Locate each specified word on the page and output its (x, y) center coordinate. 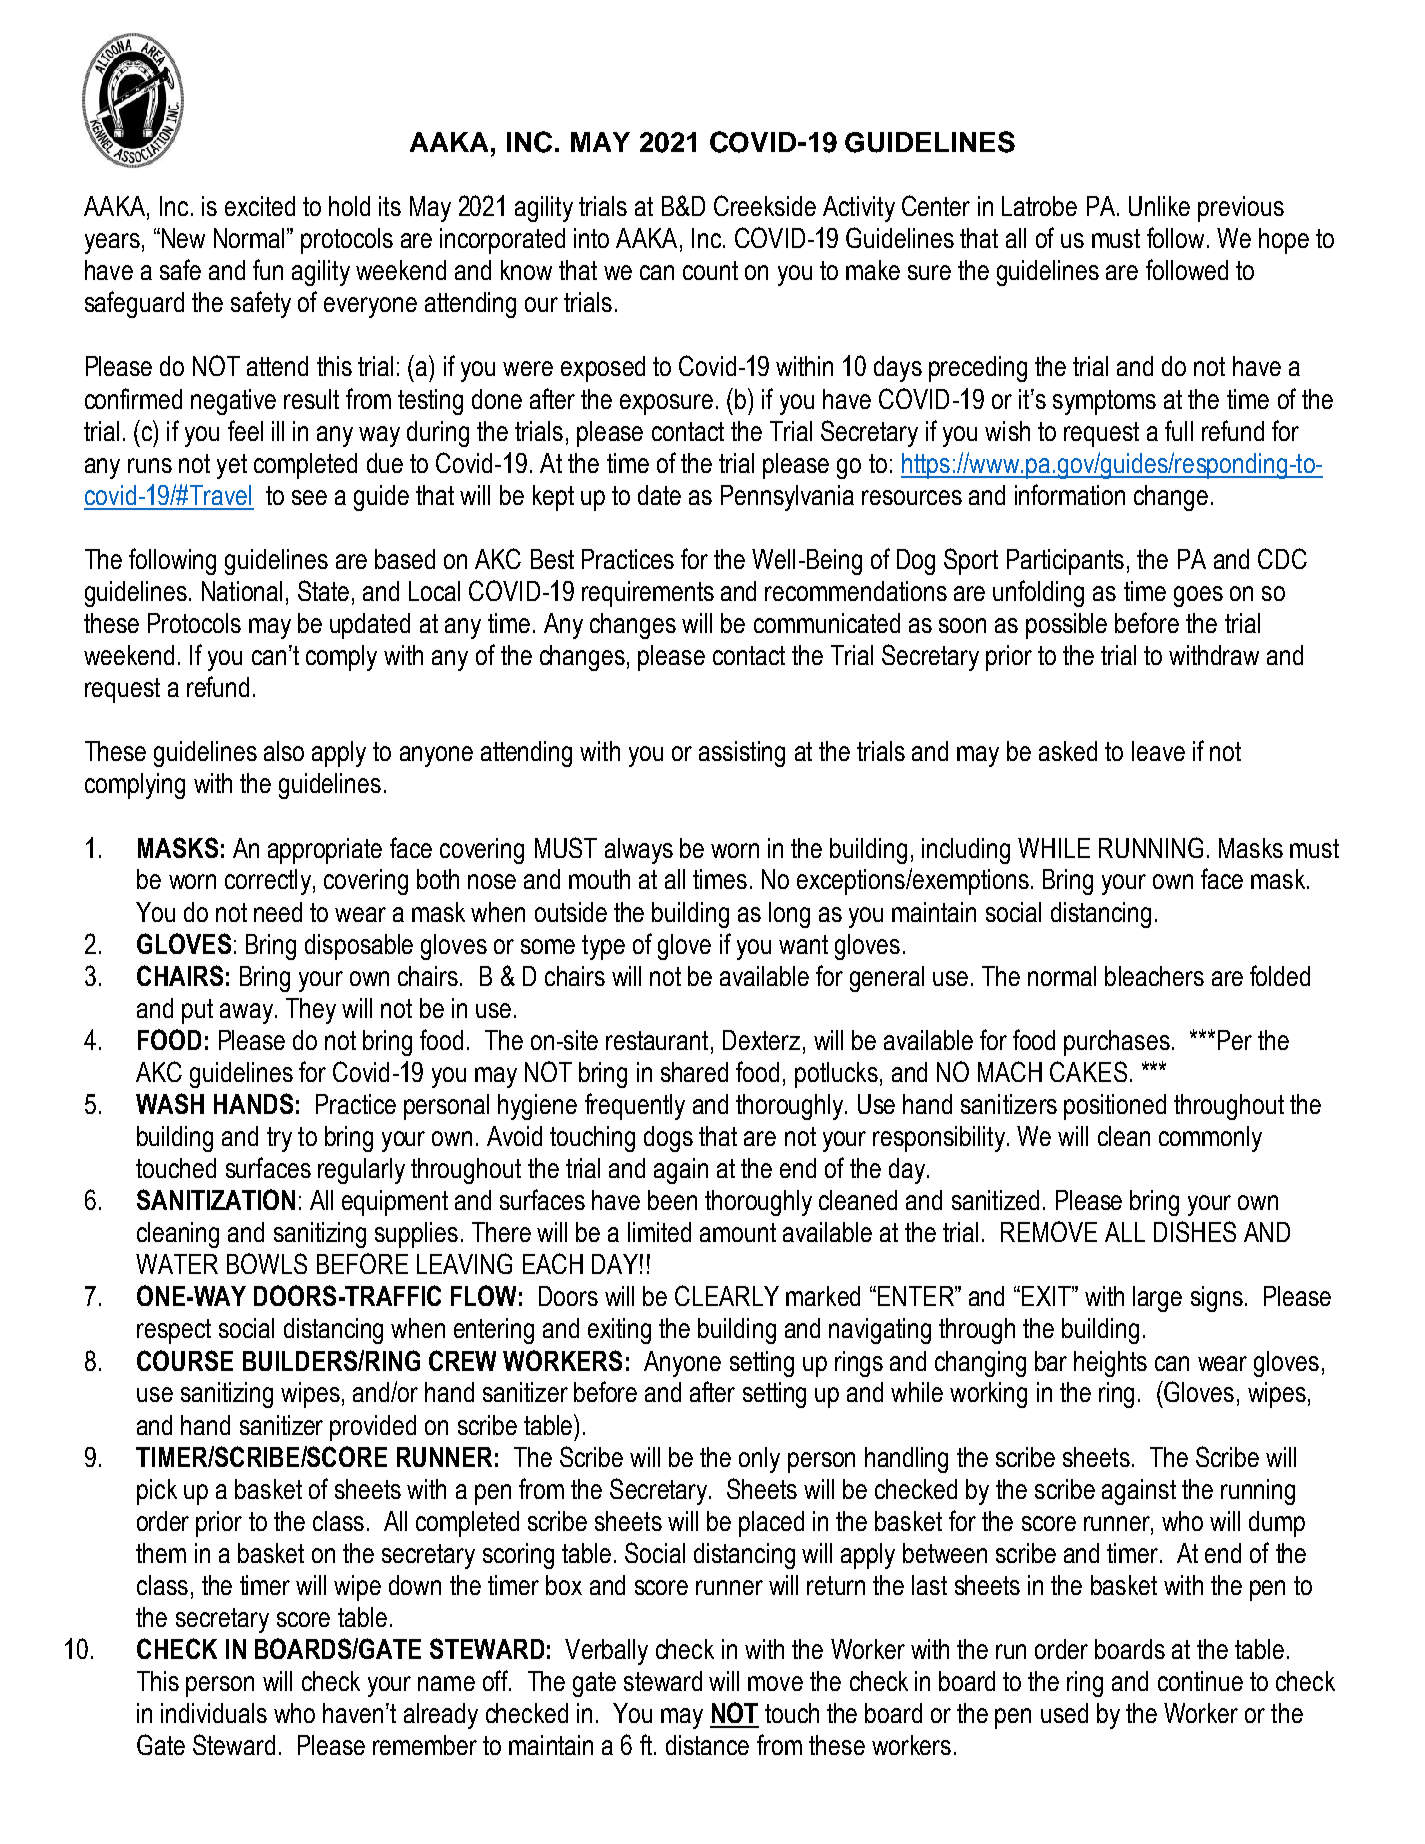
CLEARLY (727, 1295)
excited (260, 206)
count (710, 270)
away (246, 1013)
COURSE (185, 1360)
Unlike (1159, 206)
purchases (1117, 1043)
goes (1198, 596)
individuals (214, 1713)
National (242, 591)
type (603, 947)
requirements (648, 594)
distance (707, 1745)
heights (1110, 1364)
